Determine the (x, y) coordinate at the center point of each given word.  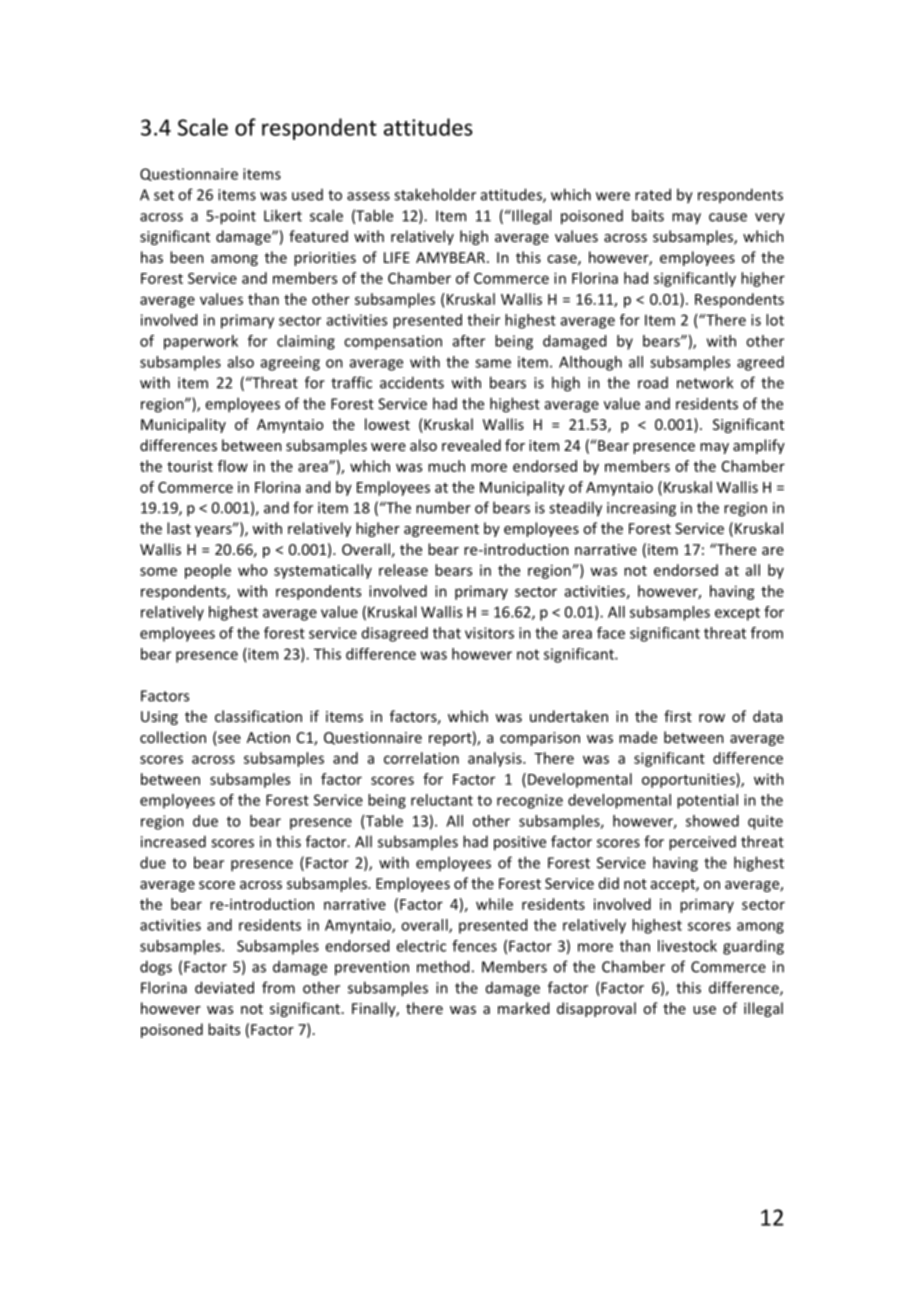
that (447, 633)
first (678, 716)
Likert (283, 215)
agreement (441, 530)
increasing (641, 509)
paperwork (201, 342)
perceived (702, 843)
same (493, 363)
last (179, 528)
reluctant (442, 800)
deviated (224, 987)
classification (258, 716)
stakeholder (435, 194)
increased (173, 841)
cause (728, 217)
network (705, 382)
